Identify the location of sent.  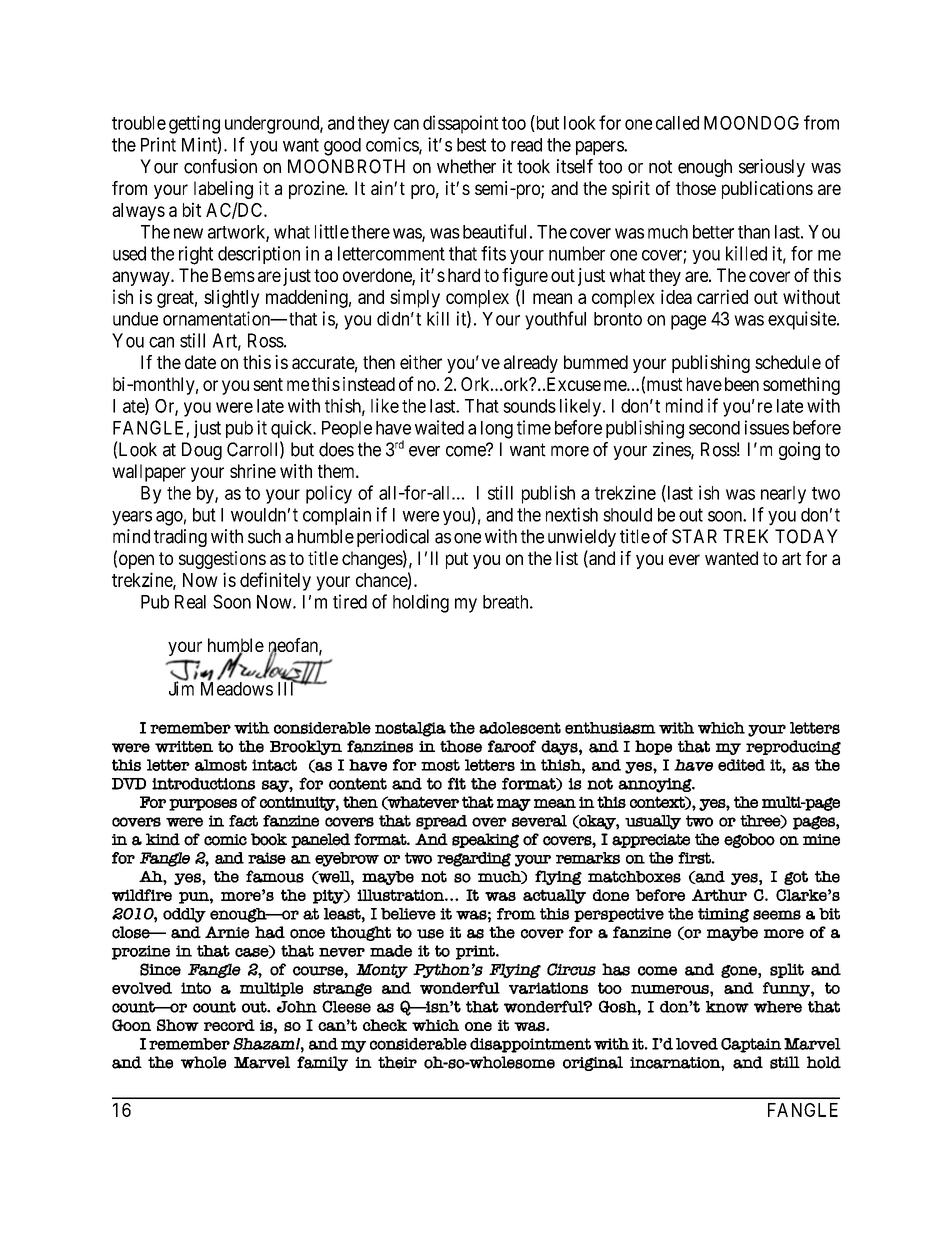
(268, 384).
